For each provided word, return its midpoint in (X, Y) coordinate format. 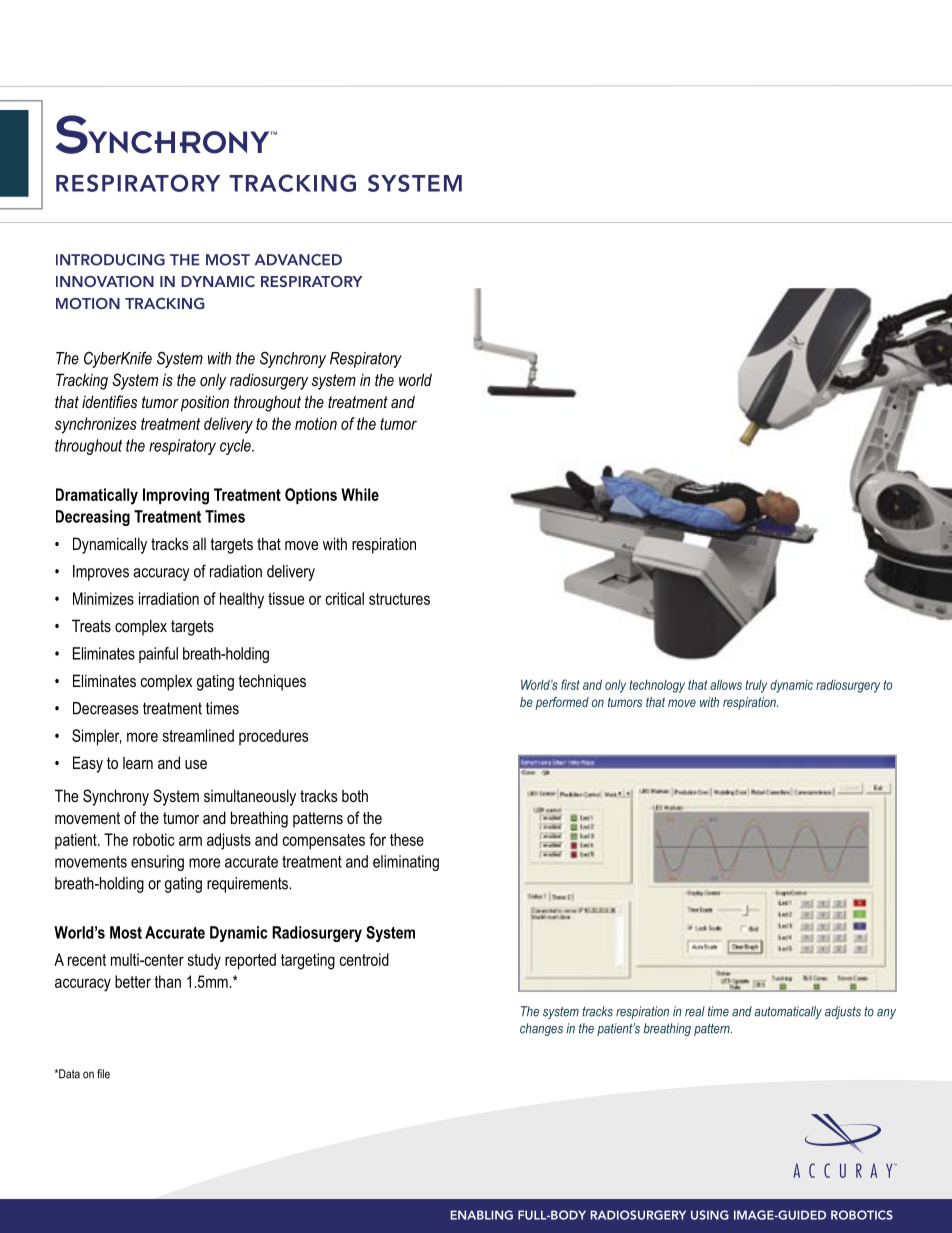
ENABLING (481, 1215)
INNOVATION (105, 281)
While (360, 494)
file (103, 1074)
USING (710, 1215)
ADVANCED (298, 260)
